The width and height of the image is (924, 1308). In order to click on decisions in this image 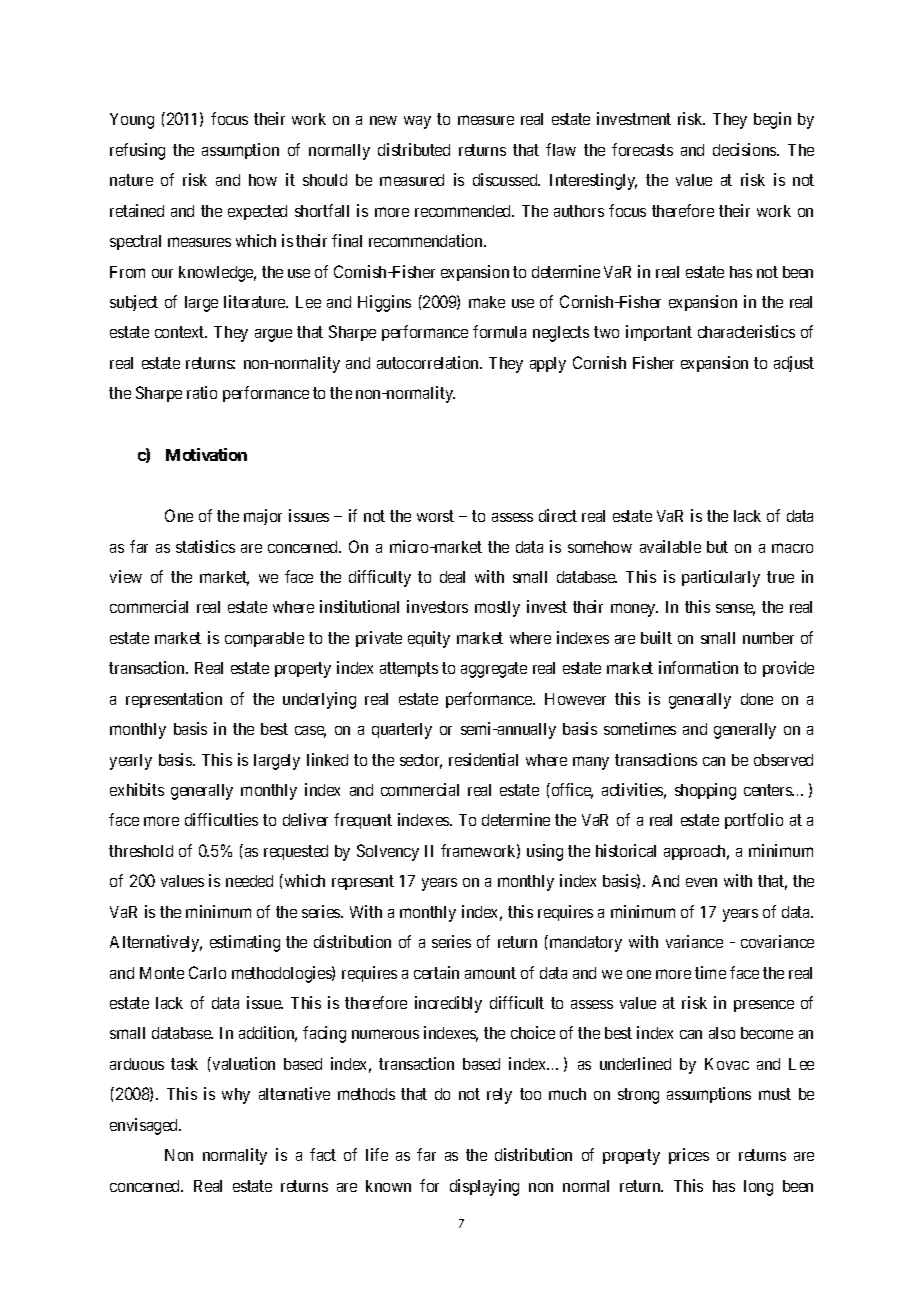, I will do `click(745, 149)`.
